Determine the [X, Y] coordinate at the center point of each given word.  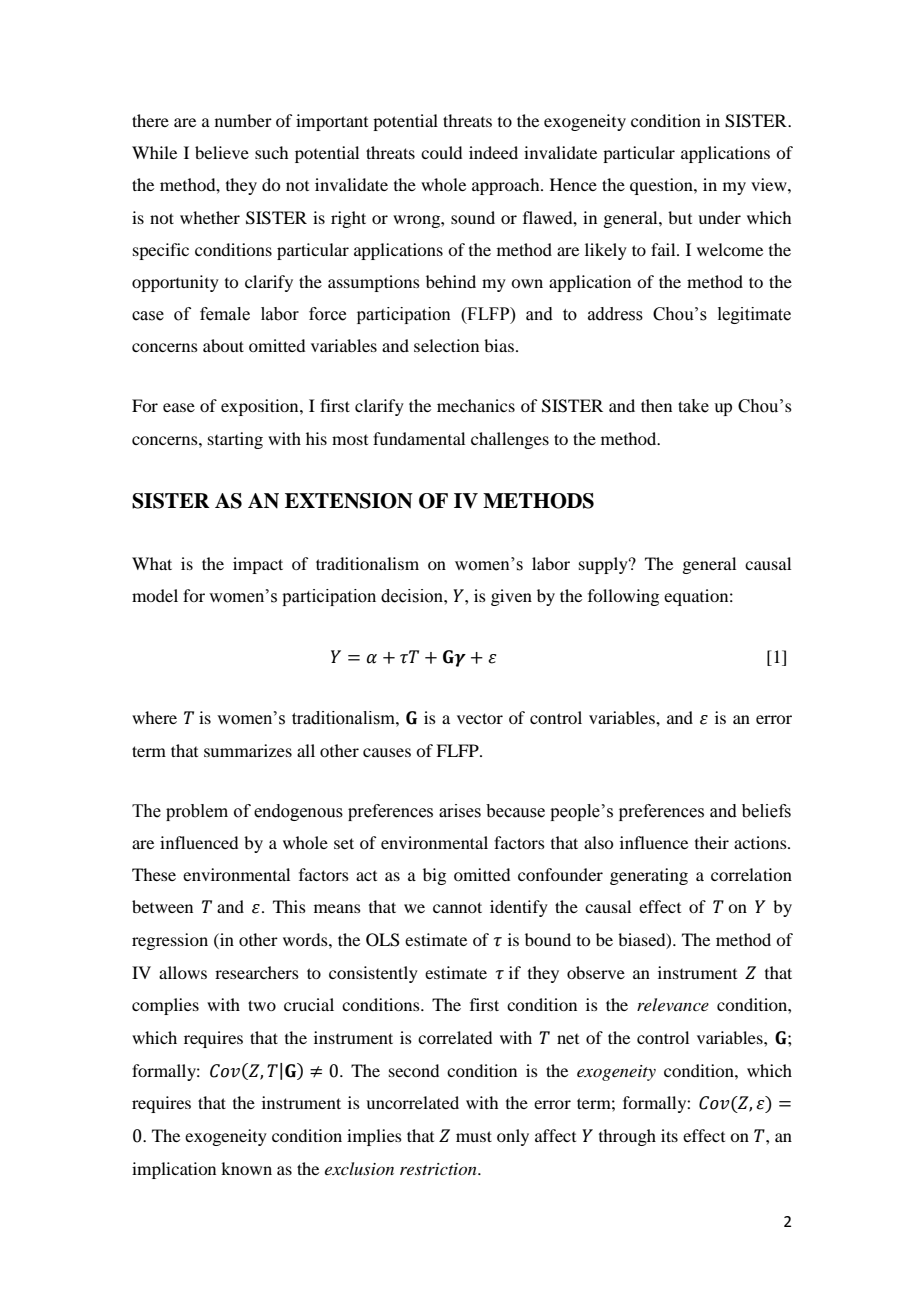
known [246, 1168]
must [474, 1136]
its [669, 1135]
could [441, 152]
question [662, 186]
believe [222, 152]
